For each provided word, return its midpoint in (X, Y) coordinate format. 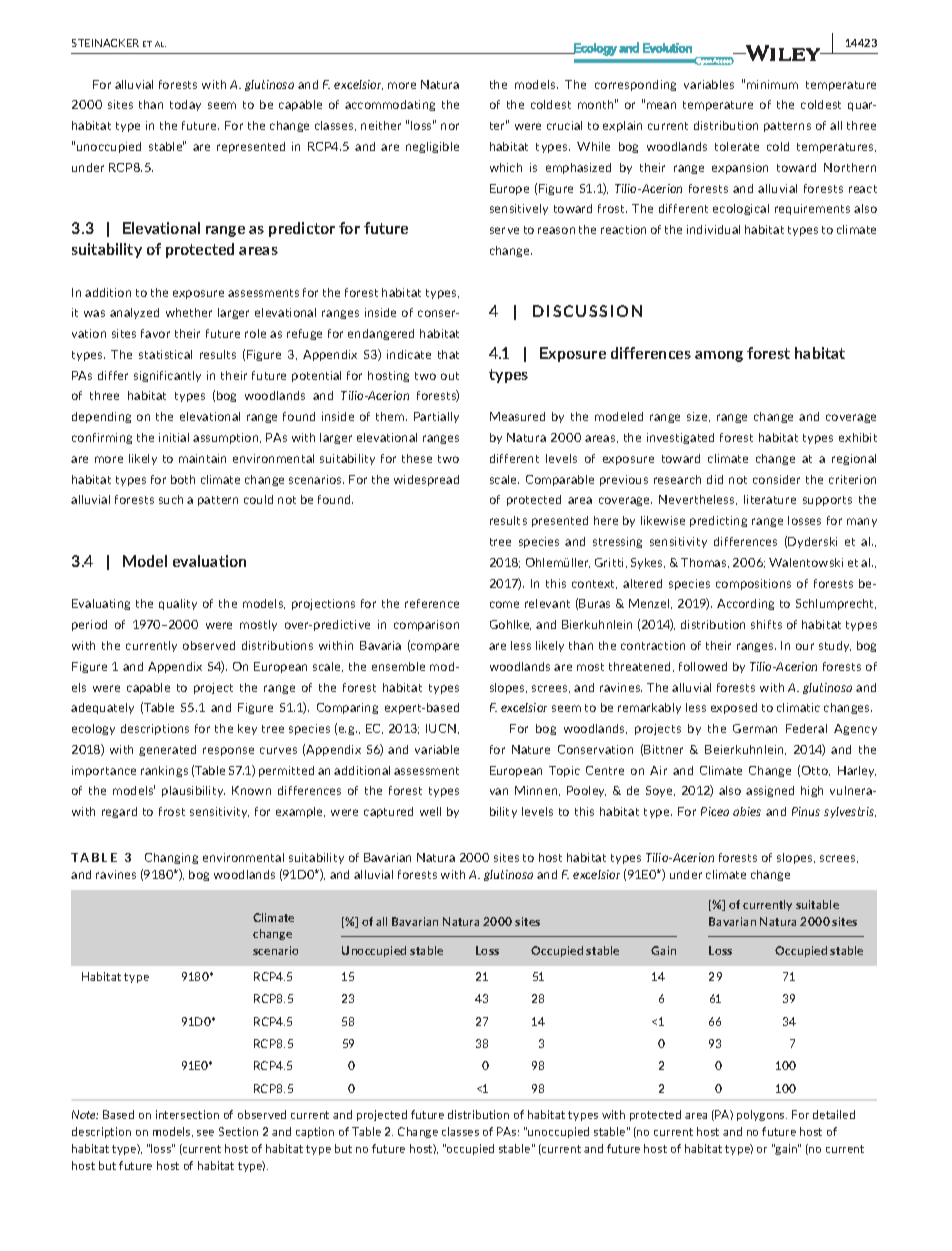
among (719, 356)
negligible (432, 147)
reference (432, 603)
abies (747, 811)
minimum (772, 84)
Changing (171, 858)
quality (178, 604)
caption (315, 1132)
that (448, 354)
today (185, 105)
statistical (165, 354)
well (430, 811)
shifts (766, 624)
